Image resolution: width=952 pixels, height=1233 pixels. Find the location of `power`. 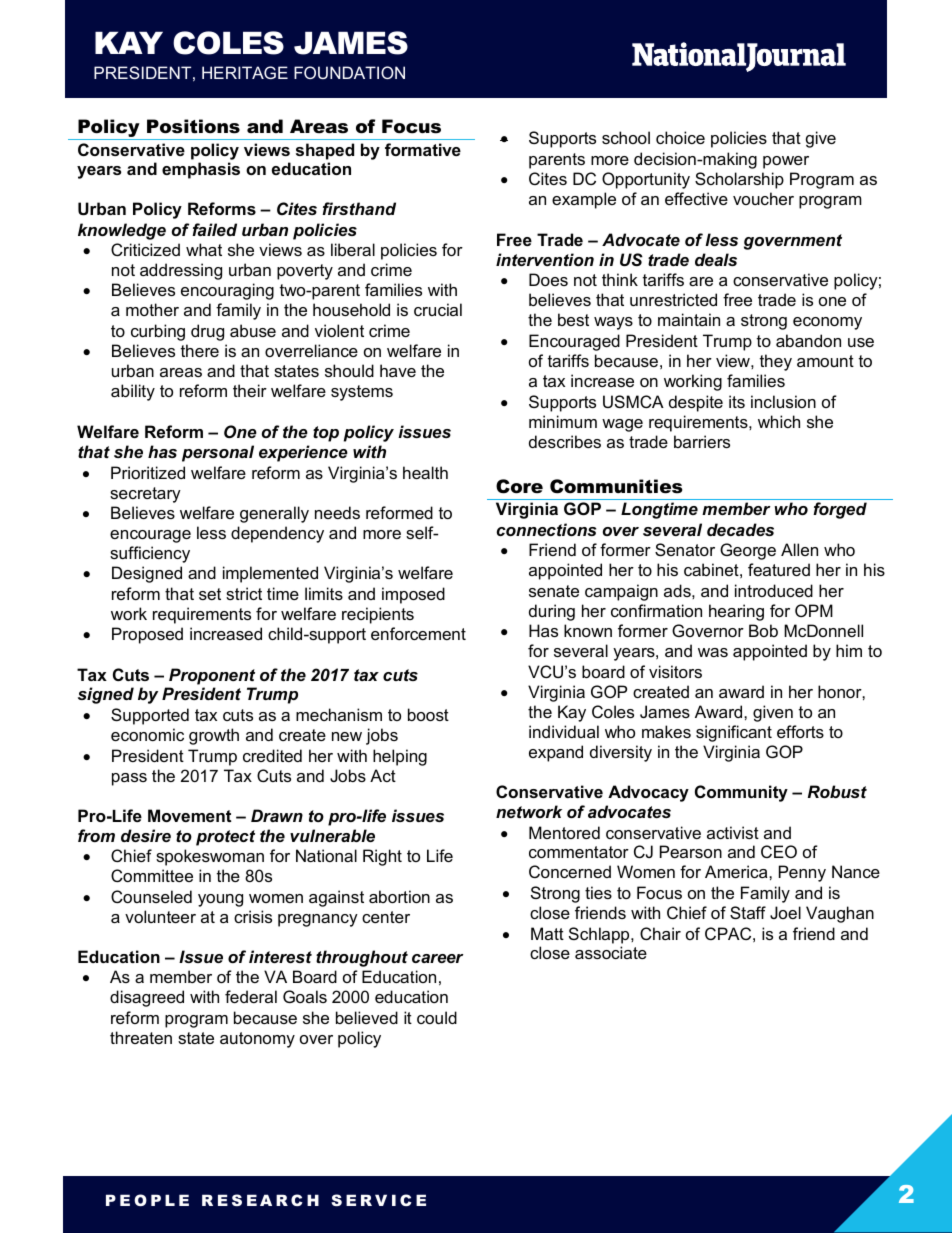

power is located at coordinates (786, 162).
